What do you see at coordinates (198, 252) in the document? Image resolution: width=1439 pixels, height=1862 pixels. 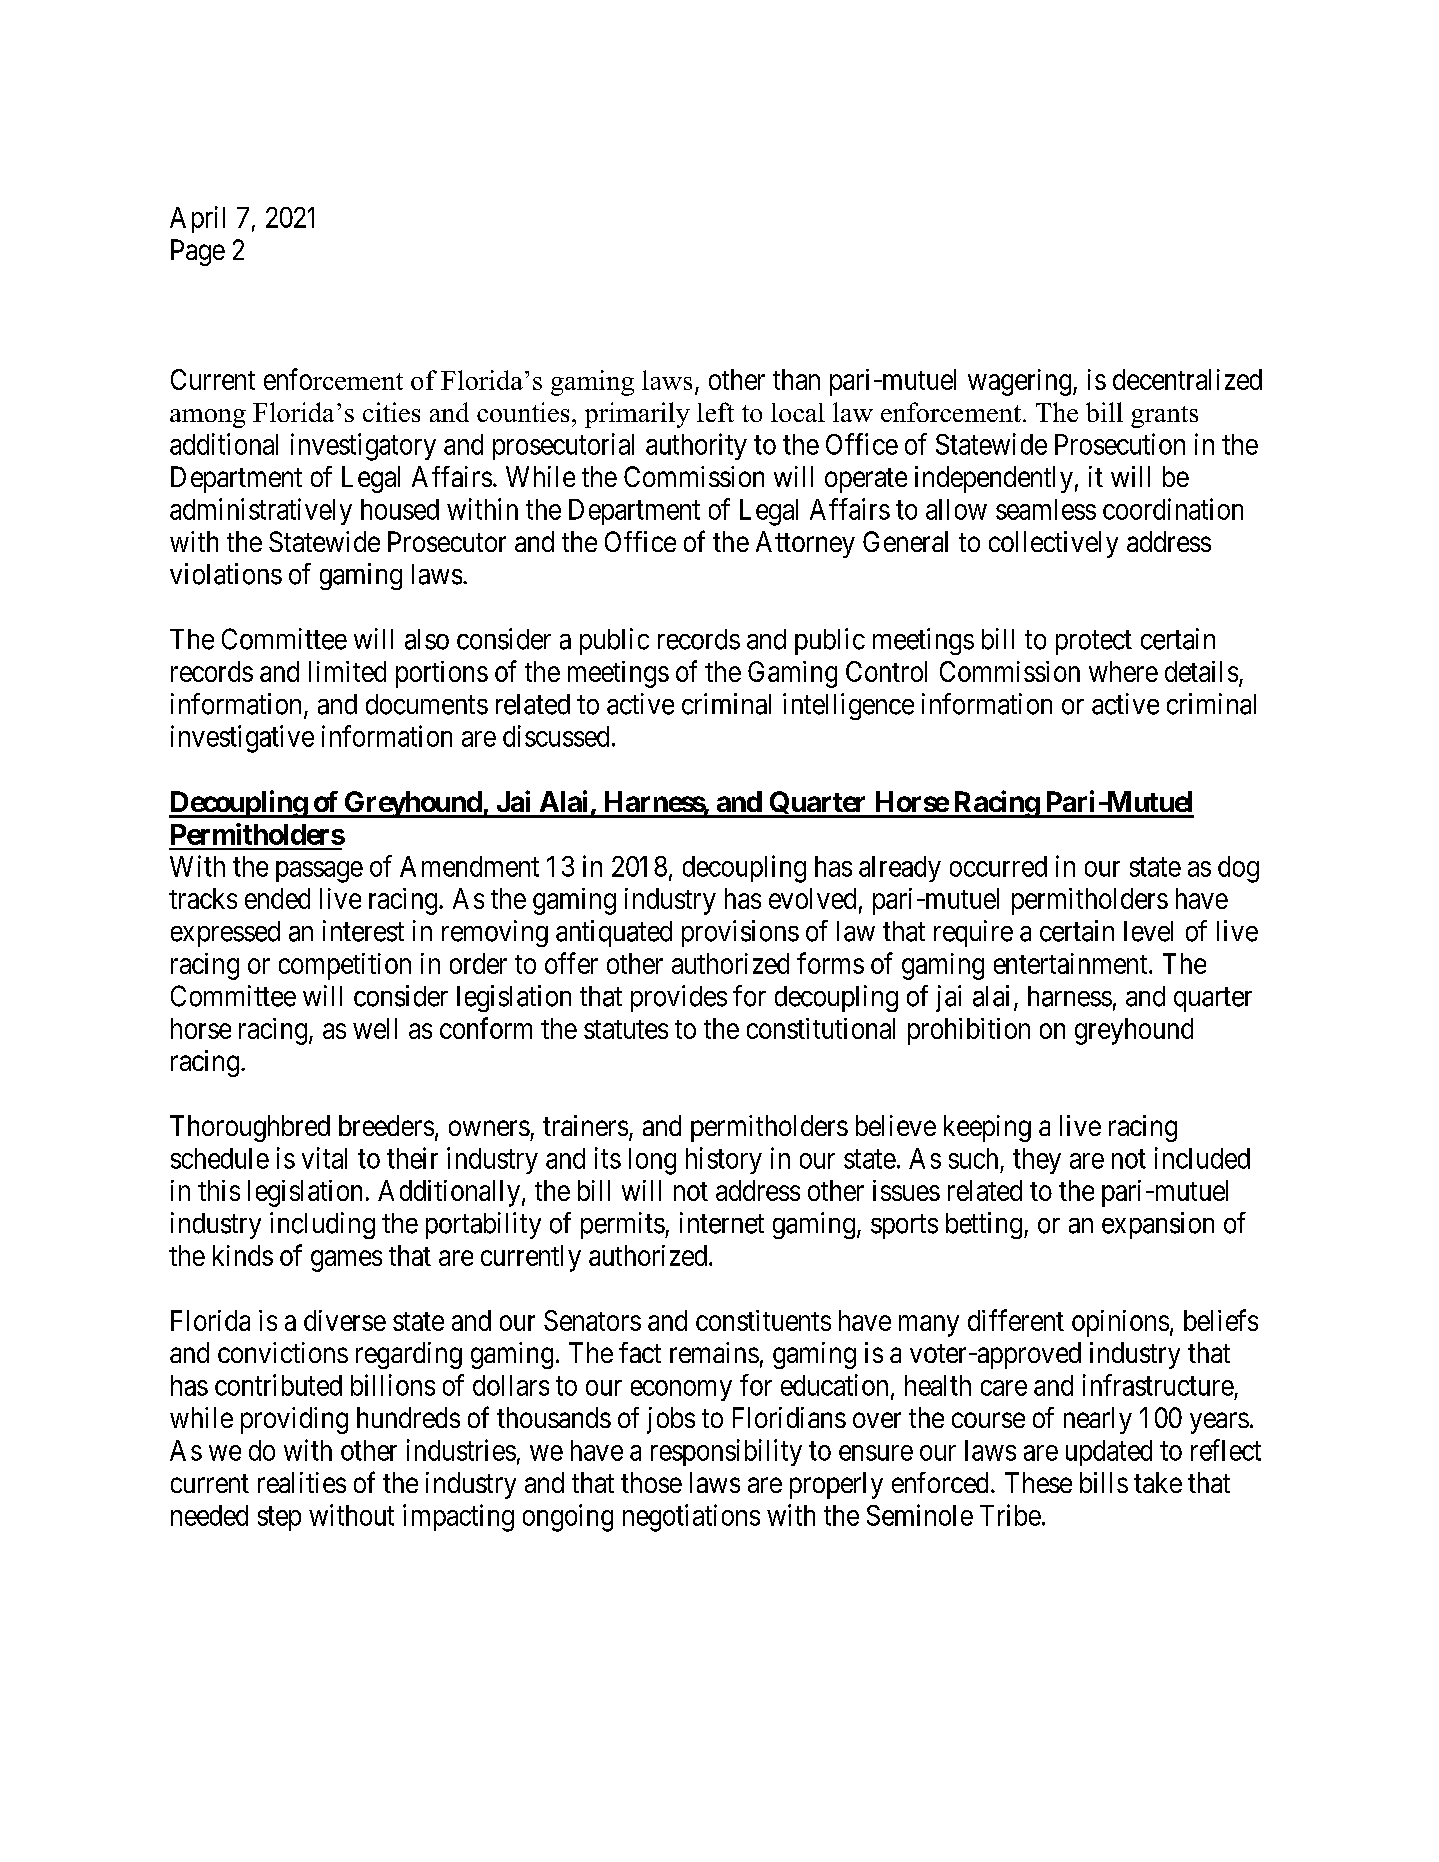 I see `Page` at bounding box center [198, 252].
